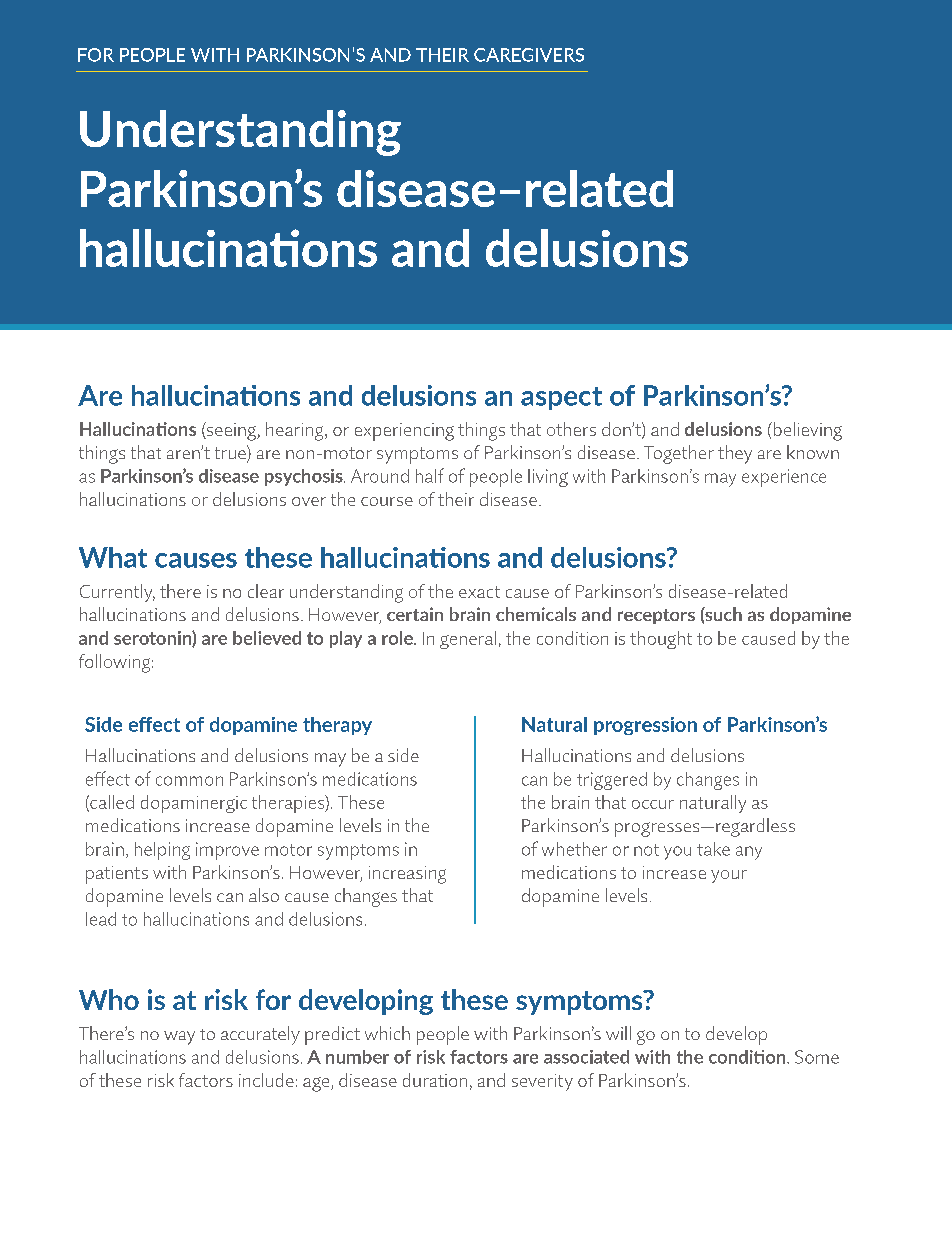 This image has height=1233, width=952. Describe the element at coordinates (561, 398) in the image. I see `aspect` at that location.
